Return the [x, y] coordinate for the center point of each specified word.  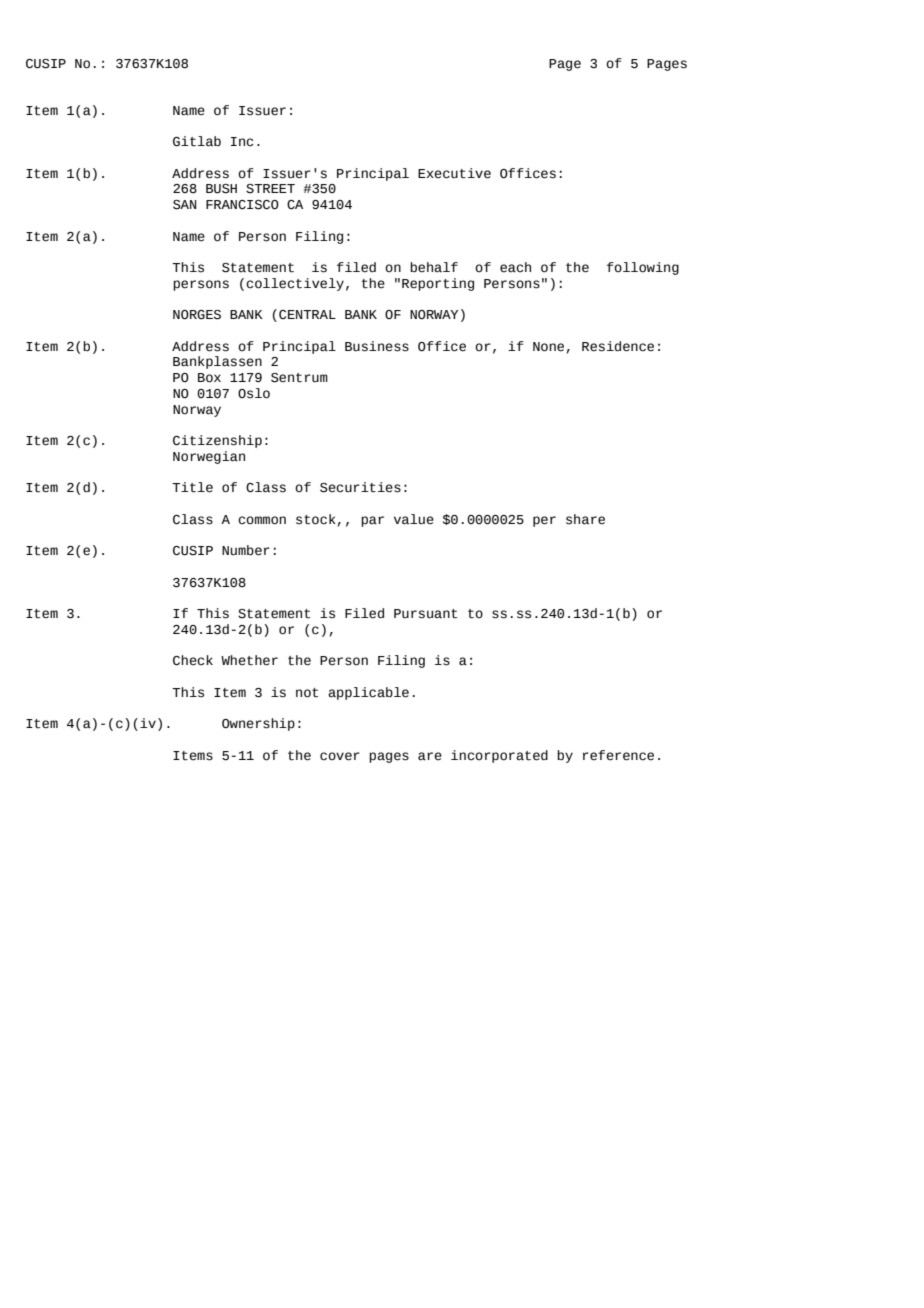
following [643, 268]
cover [340, 756]
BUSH [221, 189]
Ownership [258, 724]
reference [618, 755]
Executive [454, 173]
